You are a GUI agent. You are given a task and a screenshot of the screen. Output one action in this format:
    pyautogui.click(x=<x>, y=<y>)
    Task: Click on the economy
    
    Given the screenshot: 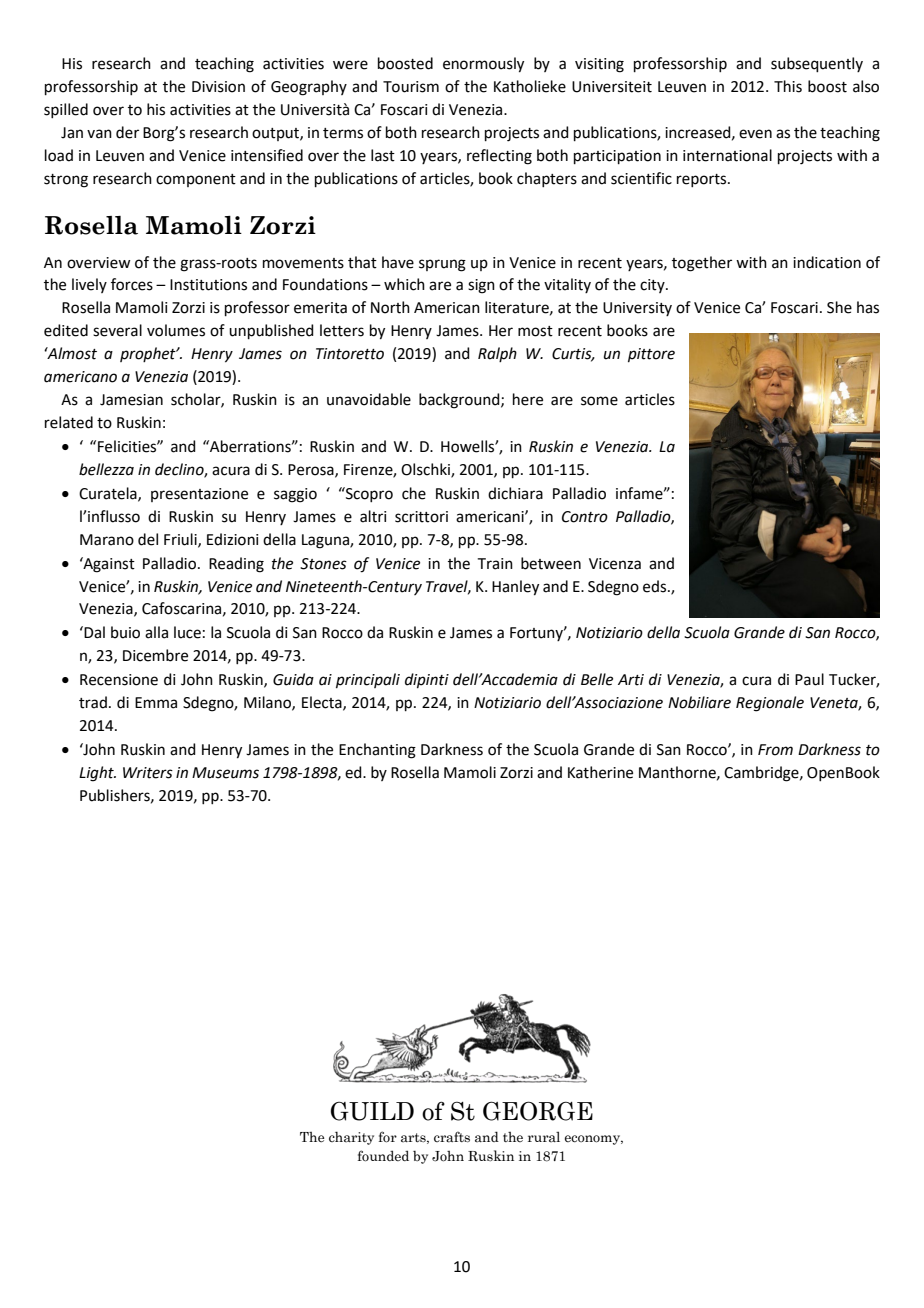 What is the action you would take?
    pyautogui.click(x=594, y=1140)
